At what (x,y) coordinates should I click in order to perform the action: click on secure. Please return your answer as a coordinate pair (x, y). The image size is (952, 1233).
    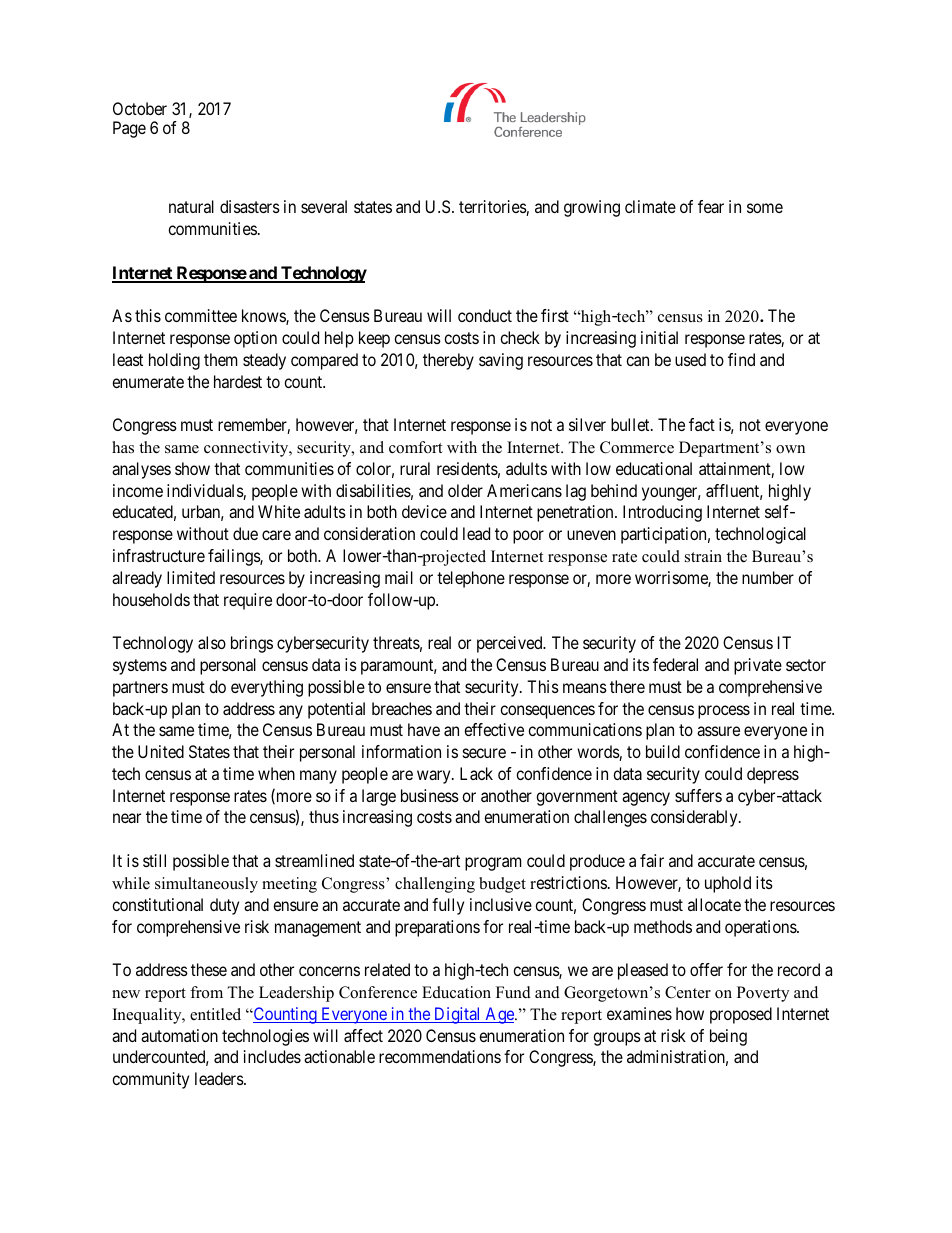
    Looking at the image, I should click on (484, 753).
